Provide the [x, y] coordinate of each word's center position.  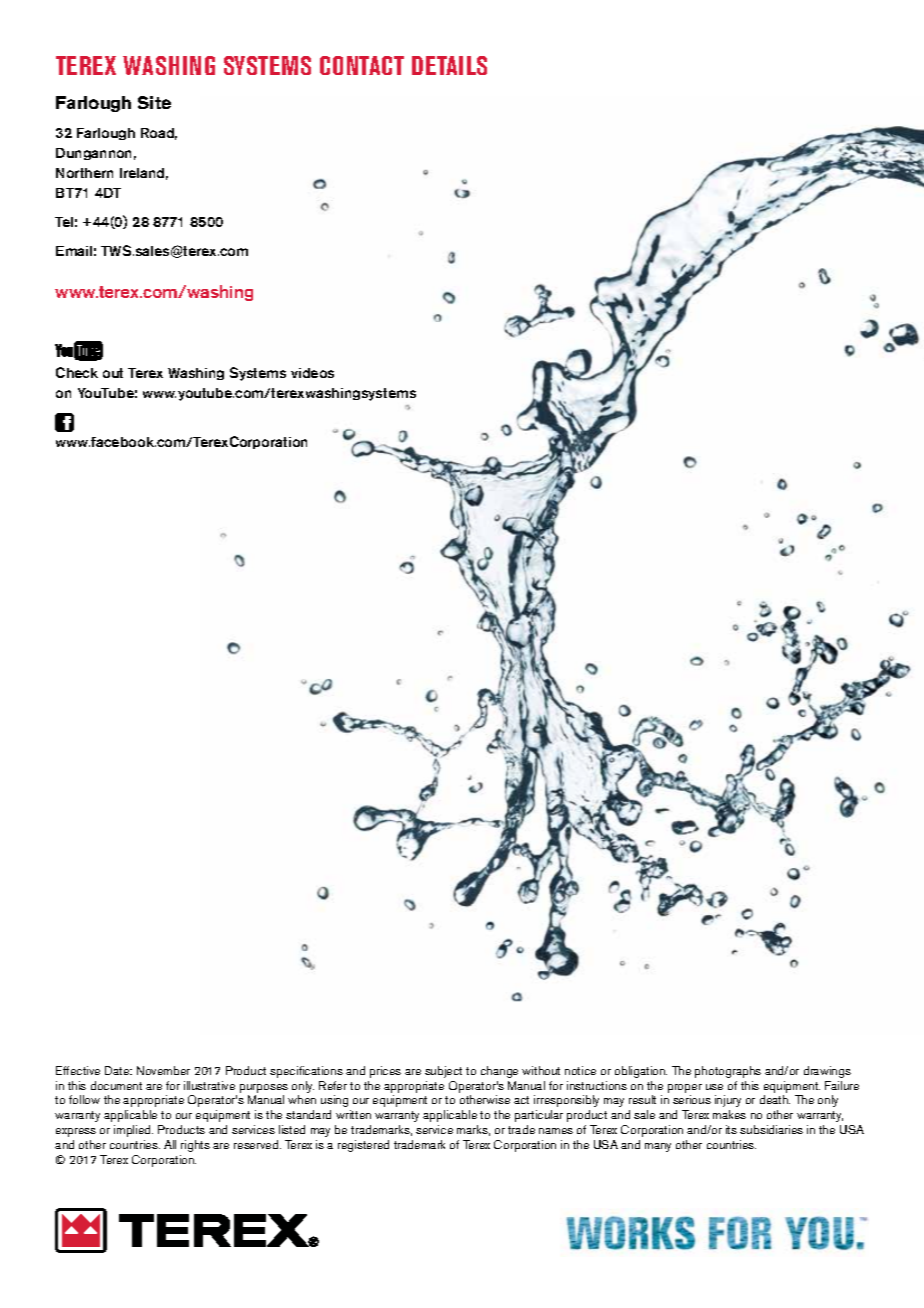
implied [133, 1131]
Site [154, 102]
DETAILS [449, 65]
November [163, 1070]
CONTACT [362, 65]
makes [729, 1114]
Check [77, 372]
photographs [728, 1072]
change [499, 1072]
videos [312, 373]
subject [443, 1072]
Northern [84, 173]
